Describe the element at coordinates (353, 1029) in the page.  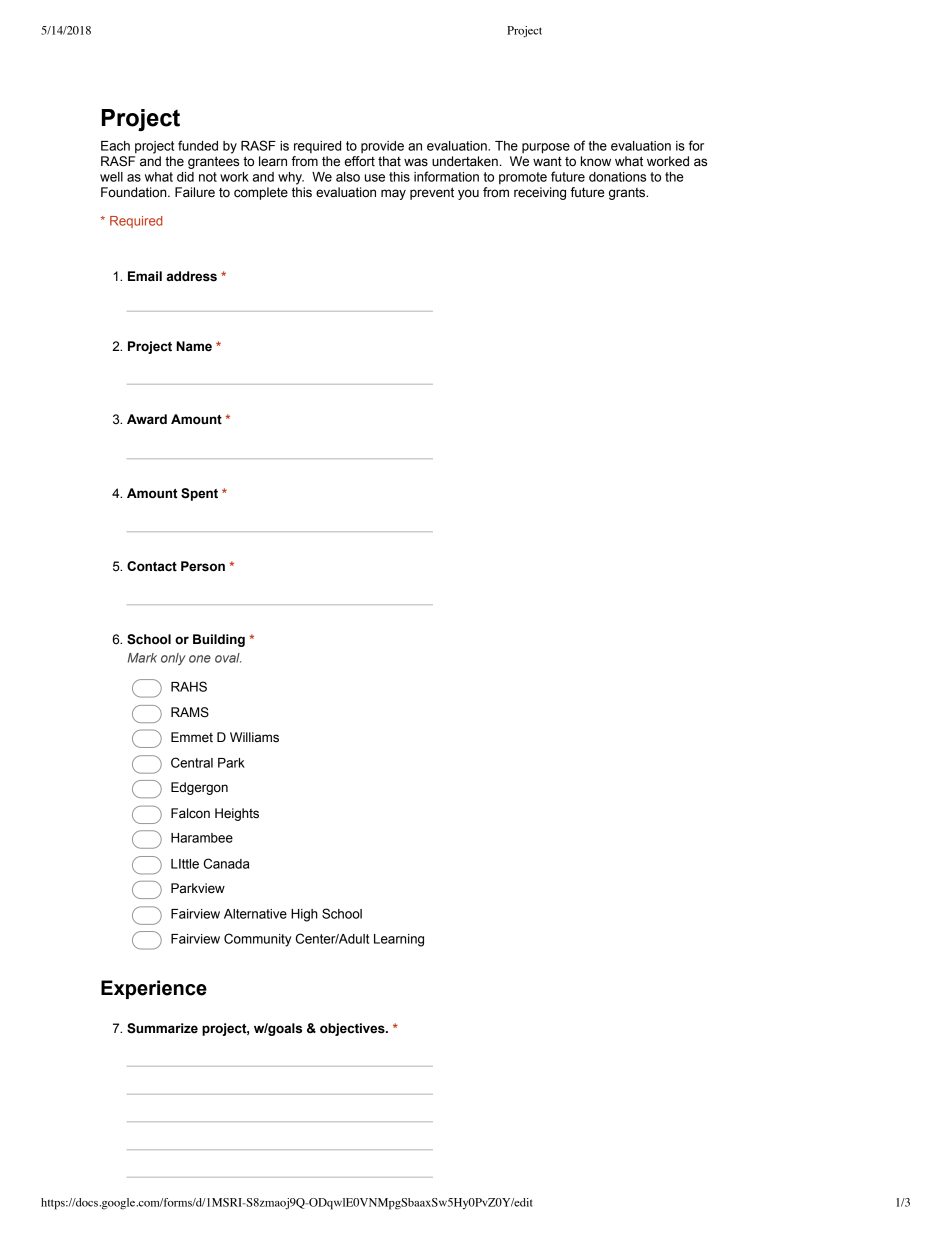
I see `objectives` at that location.
